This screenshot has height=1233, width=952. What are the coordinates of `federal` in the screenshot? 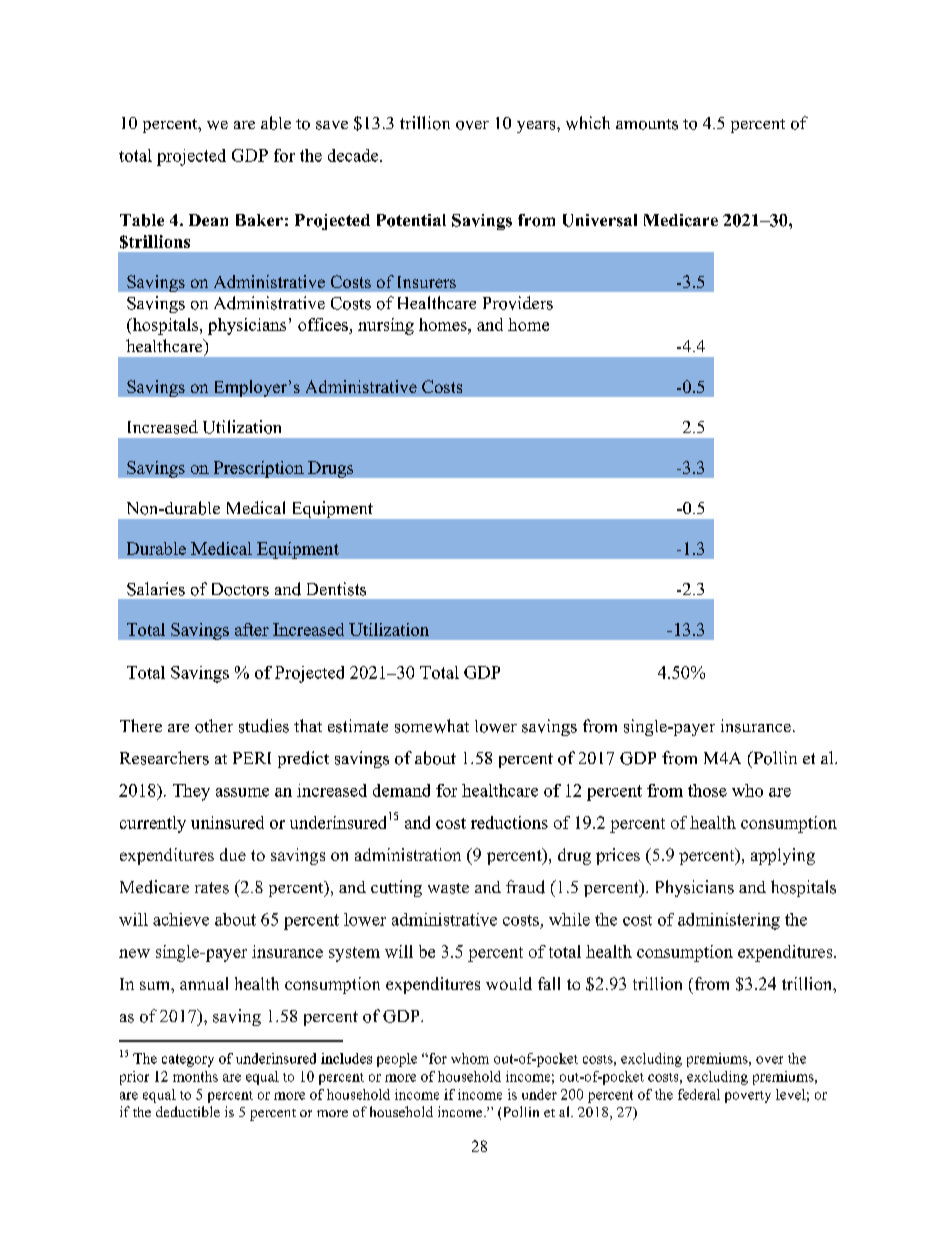 It's located at (699, 1094).
